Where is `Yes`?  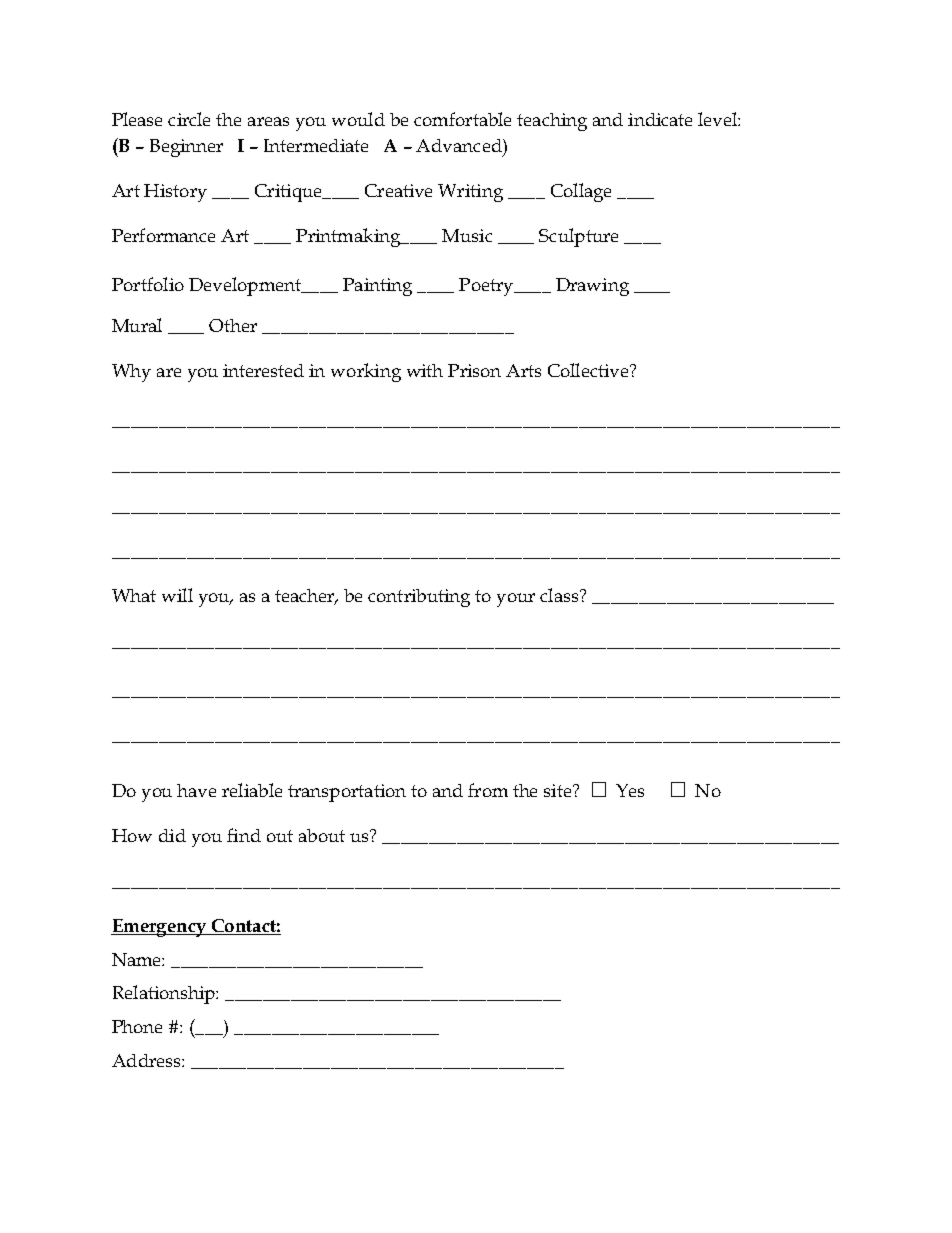 Yes is located at coordinates (630, 790).
